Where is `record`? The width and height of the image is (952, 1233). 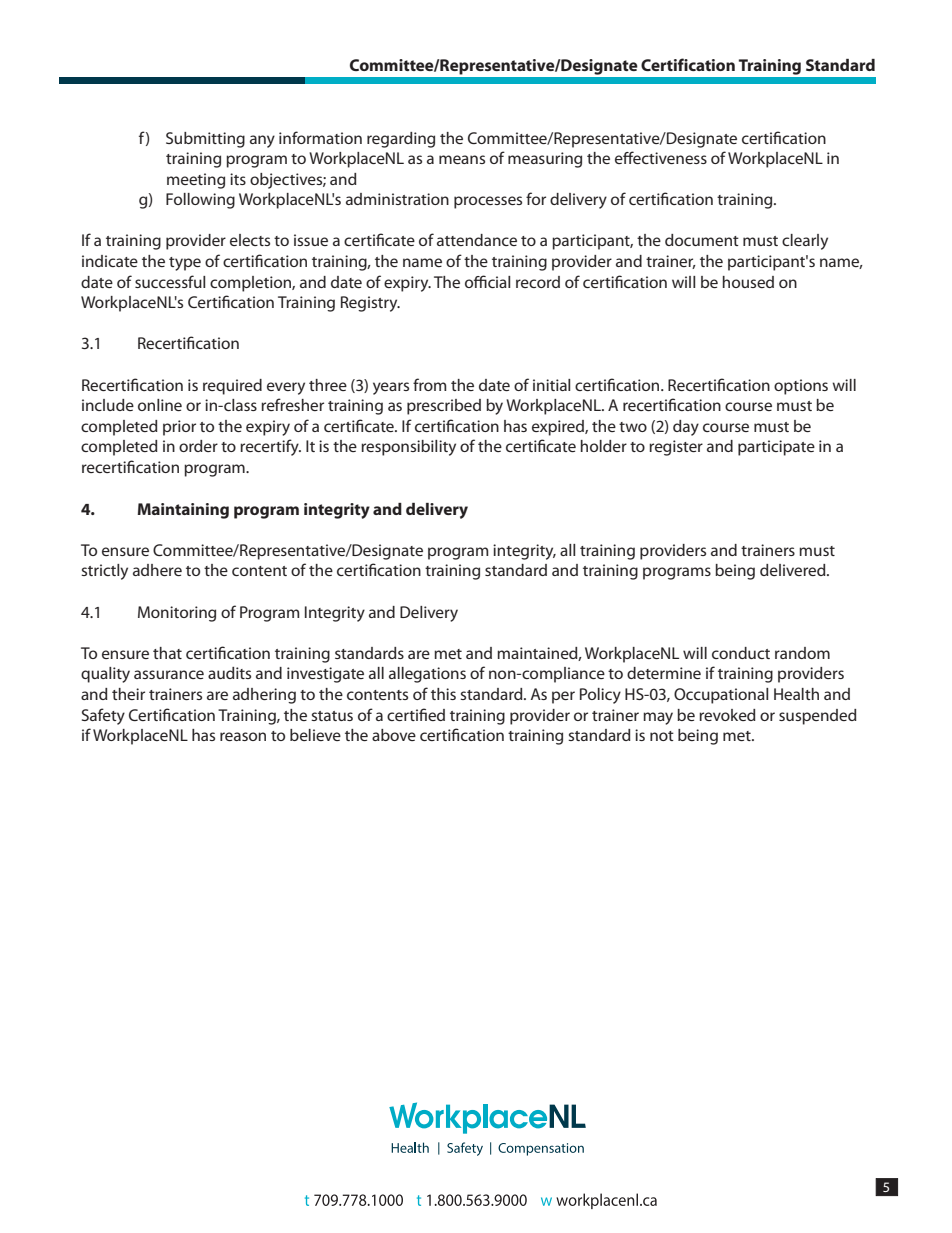 record is located at coordinates (538, 282).
